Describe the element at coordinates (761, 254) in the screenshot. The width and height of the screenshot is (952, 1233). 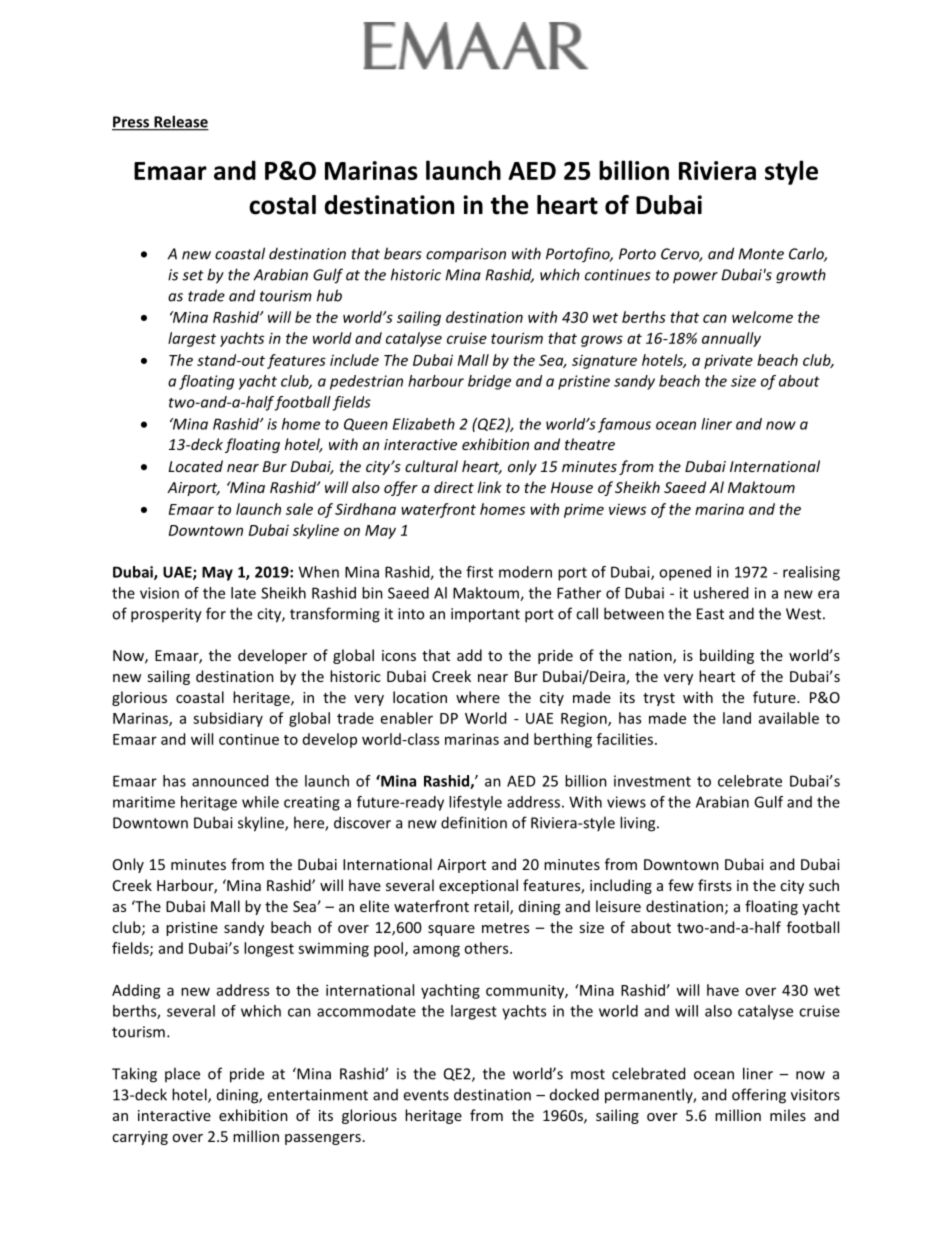
I see `Monte` at that location.
